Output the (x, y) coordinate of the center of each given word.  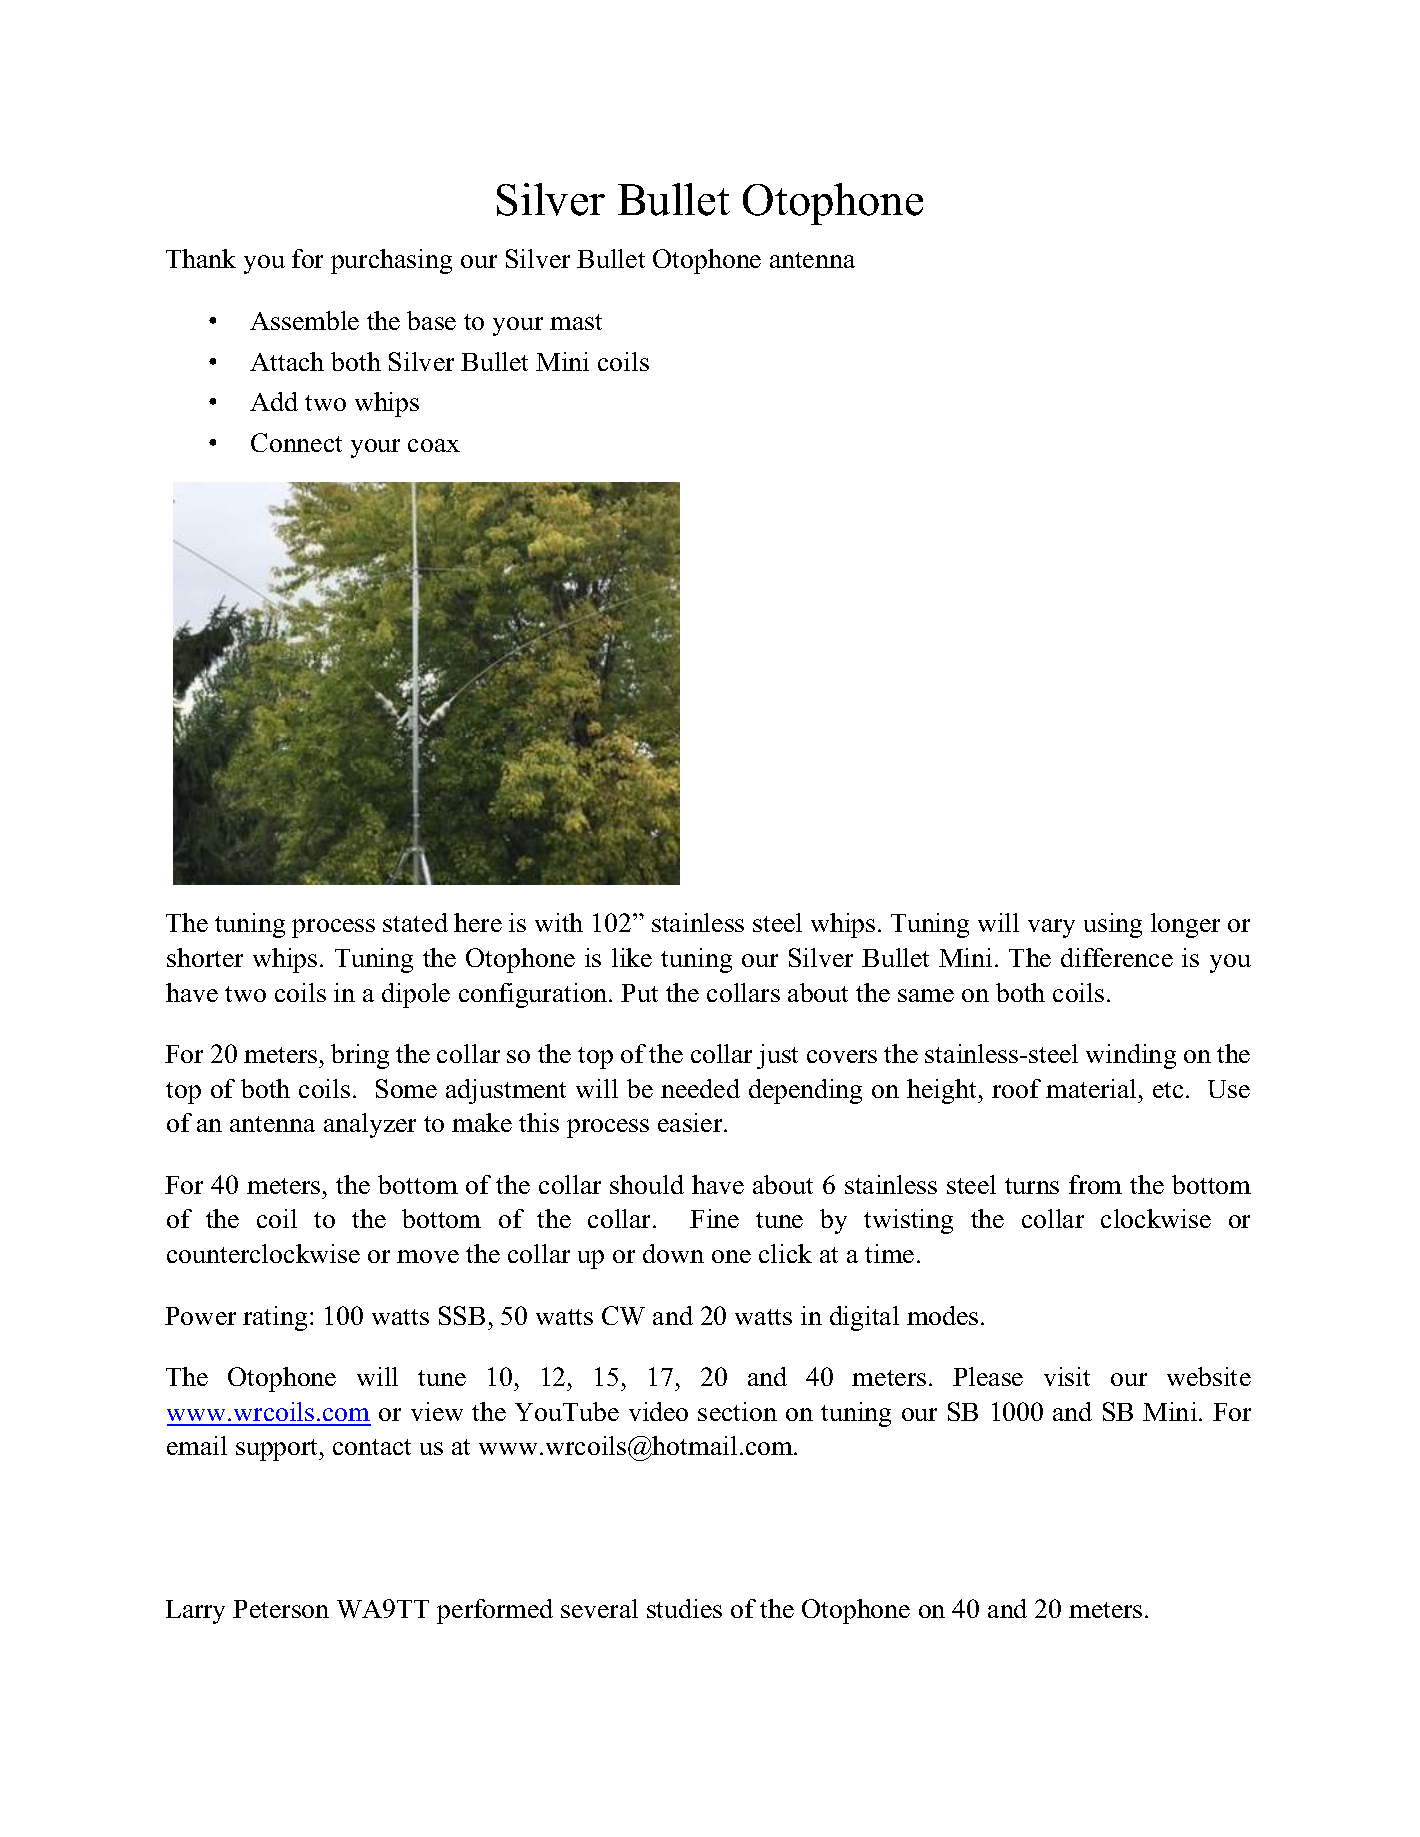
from (1095, 1184)
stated (415, 922)
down (673, 1253)
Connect (296, 442)
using (1113, 925)
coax (434, 445)
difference (1117, 957)
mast (576, 322)
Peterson (281, 1609)
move (428, 1256)
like (632, 957)
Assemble (304, 320)
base (431, 320)
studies (684, 1608)
